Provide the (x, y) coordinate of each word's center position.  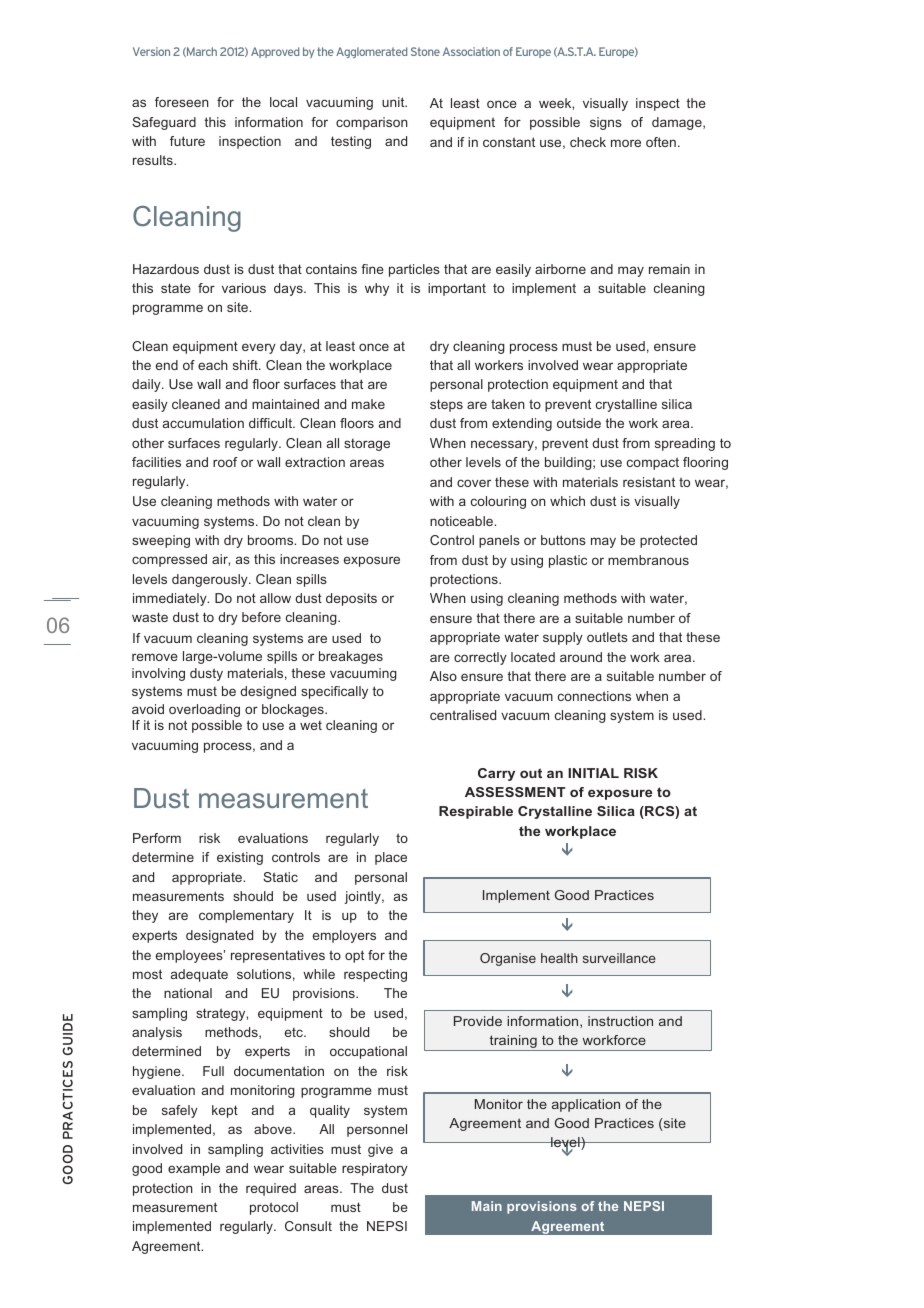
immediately (171, 599)
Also (443, 676)
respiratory (375, 1169)
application (586, 1105)
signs (606, 123)
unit (394, 102)
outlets (607, 637)
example (194, 1169)
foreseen (182, 102)
